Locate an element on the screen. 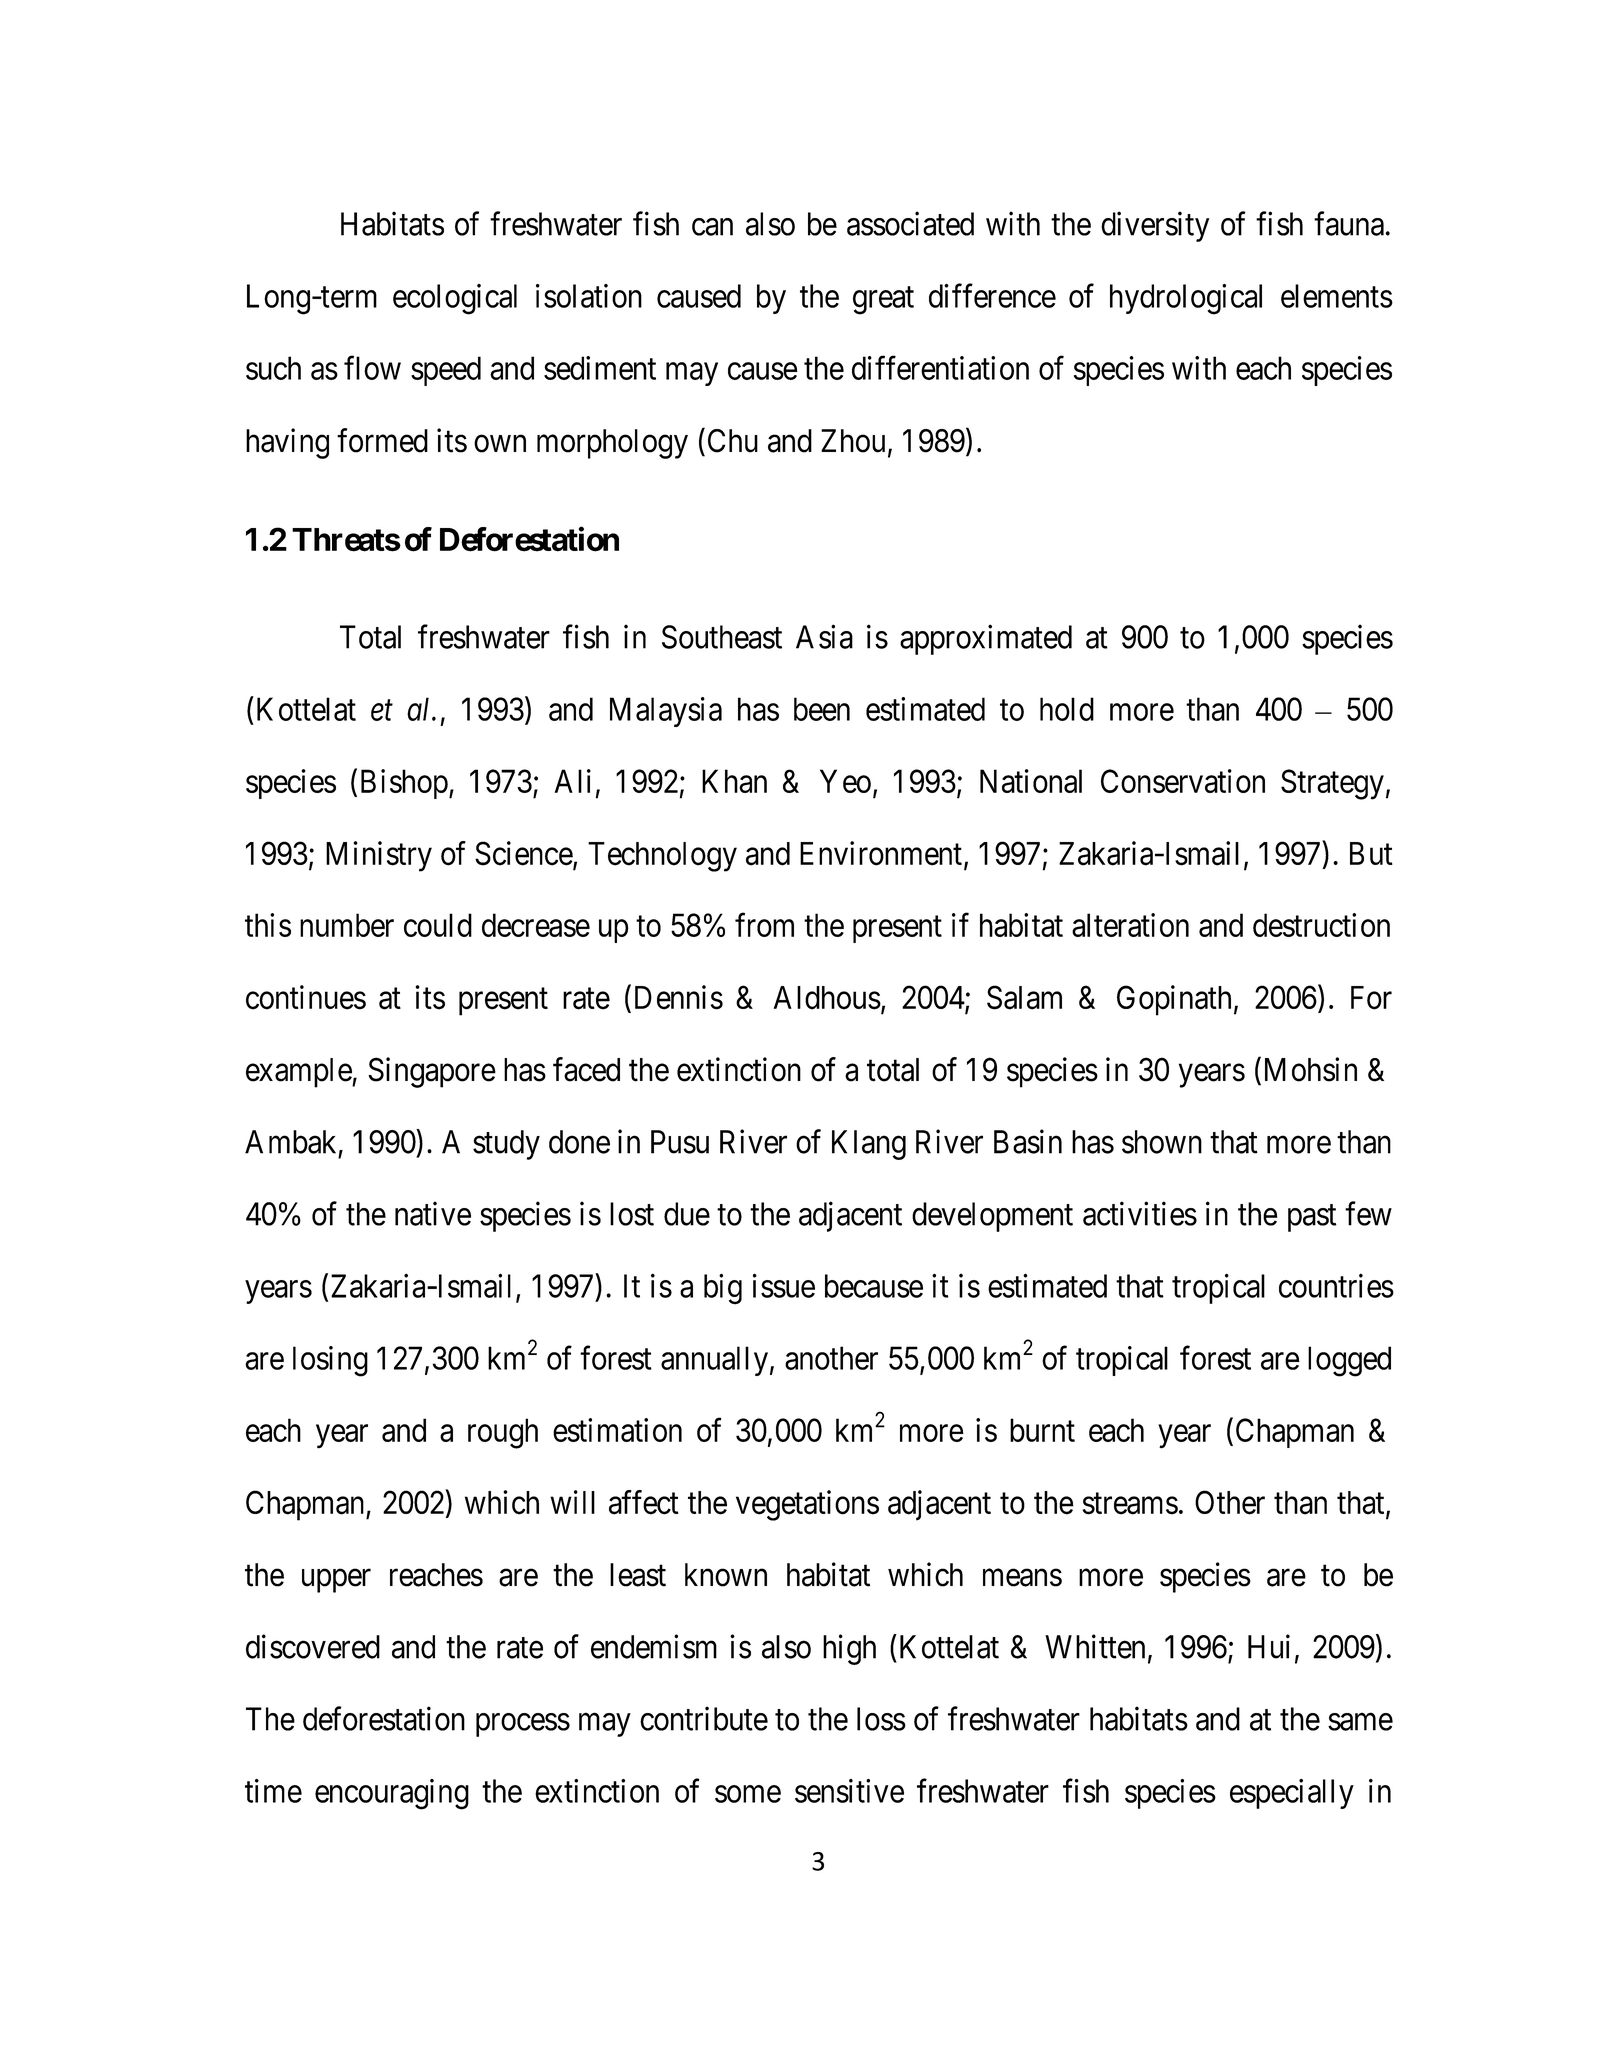 This screenshot has width=1599, height=2070. great is located at coordinates (883, 301).
